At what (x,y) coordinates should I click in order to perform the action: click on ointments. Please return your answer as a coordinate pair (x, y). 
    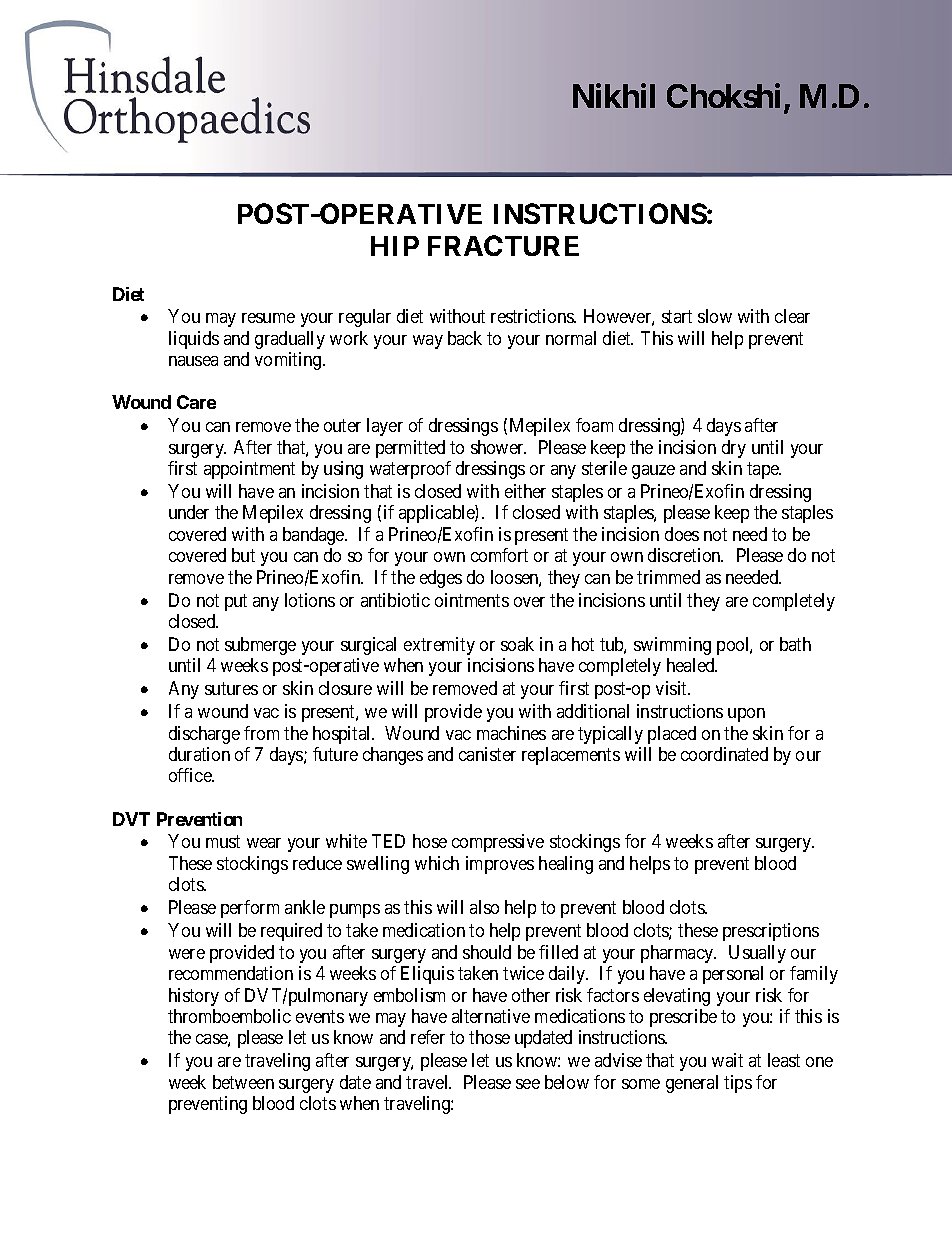
    Looking at the image, I should click on (472, 600).
